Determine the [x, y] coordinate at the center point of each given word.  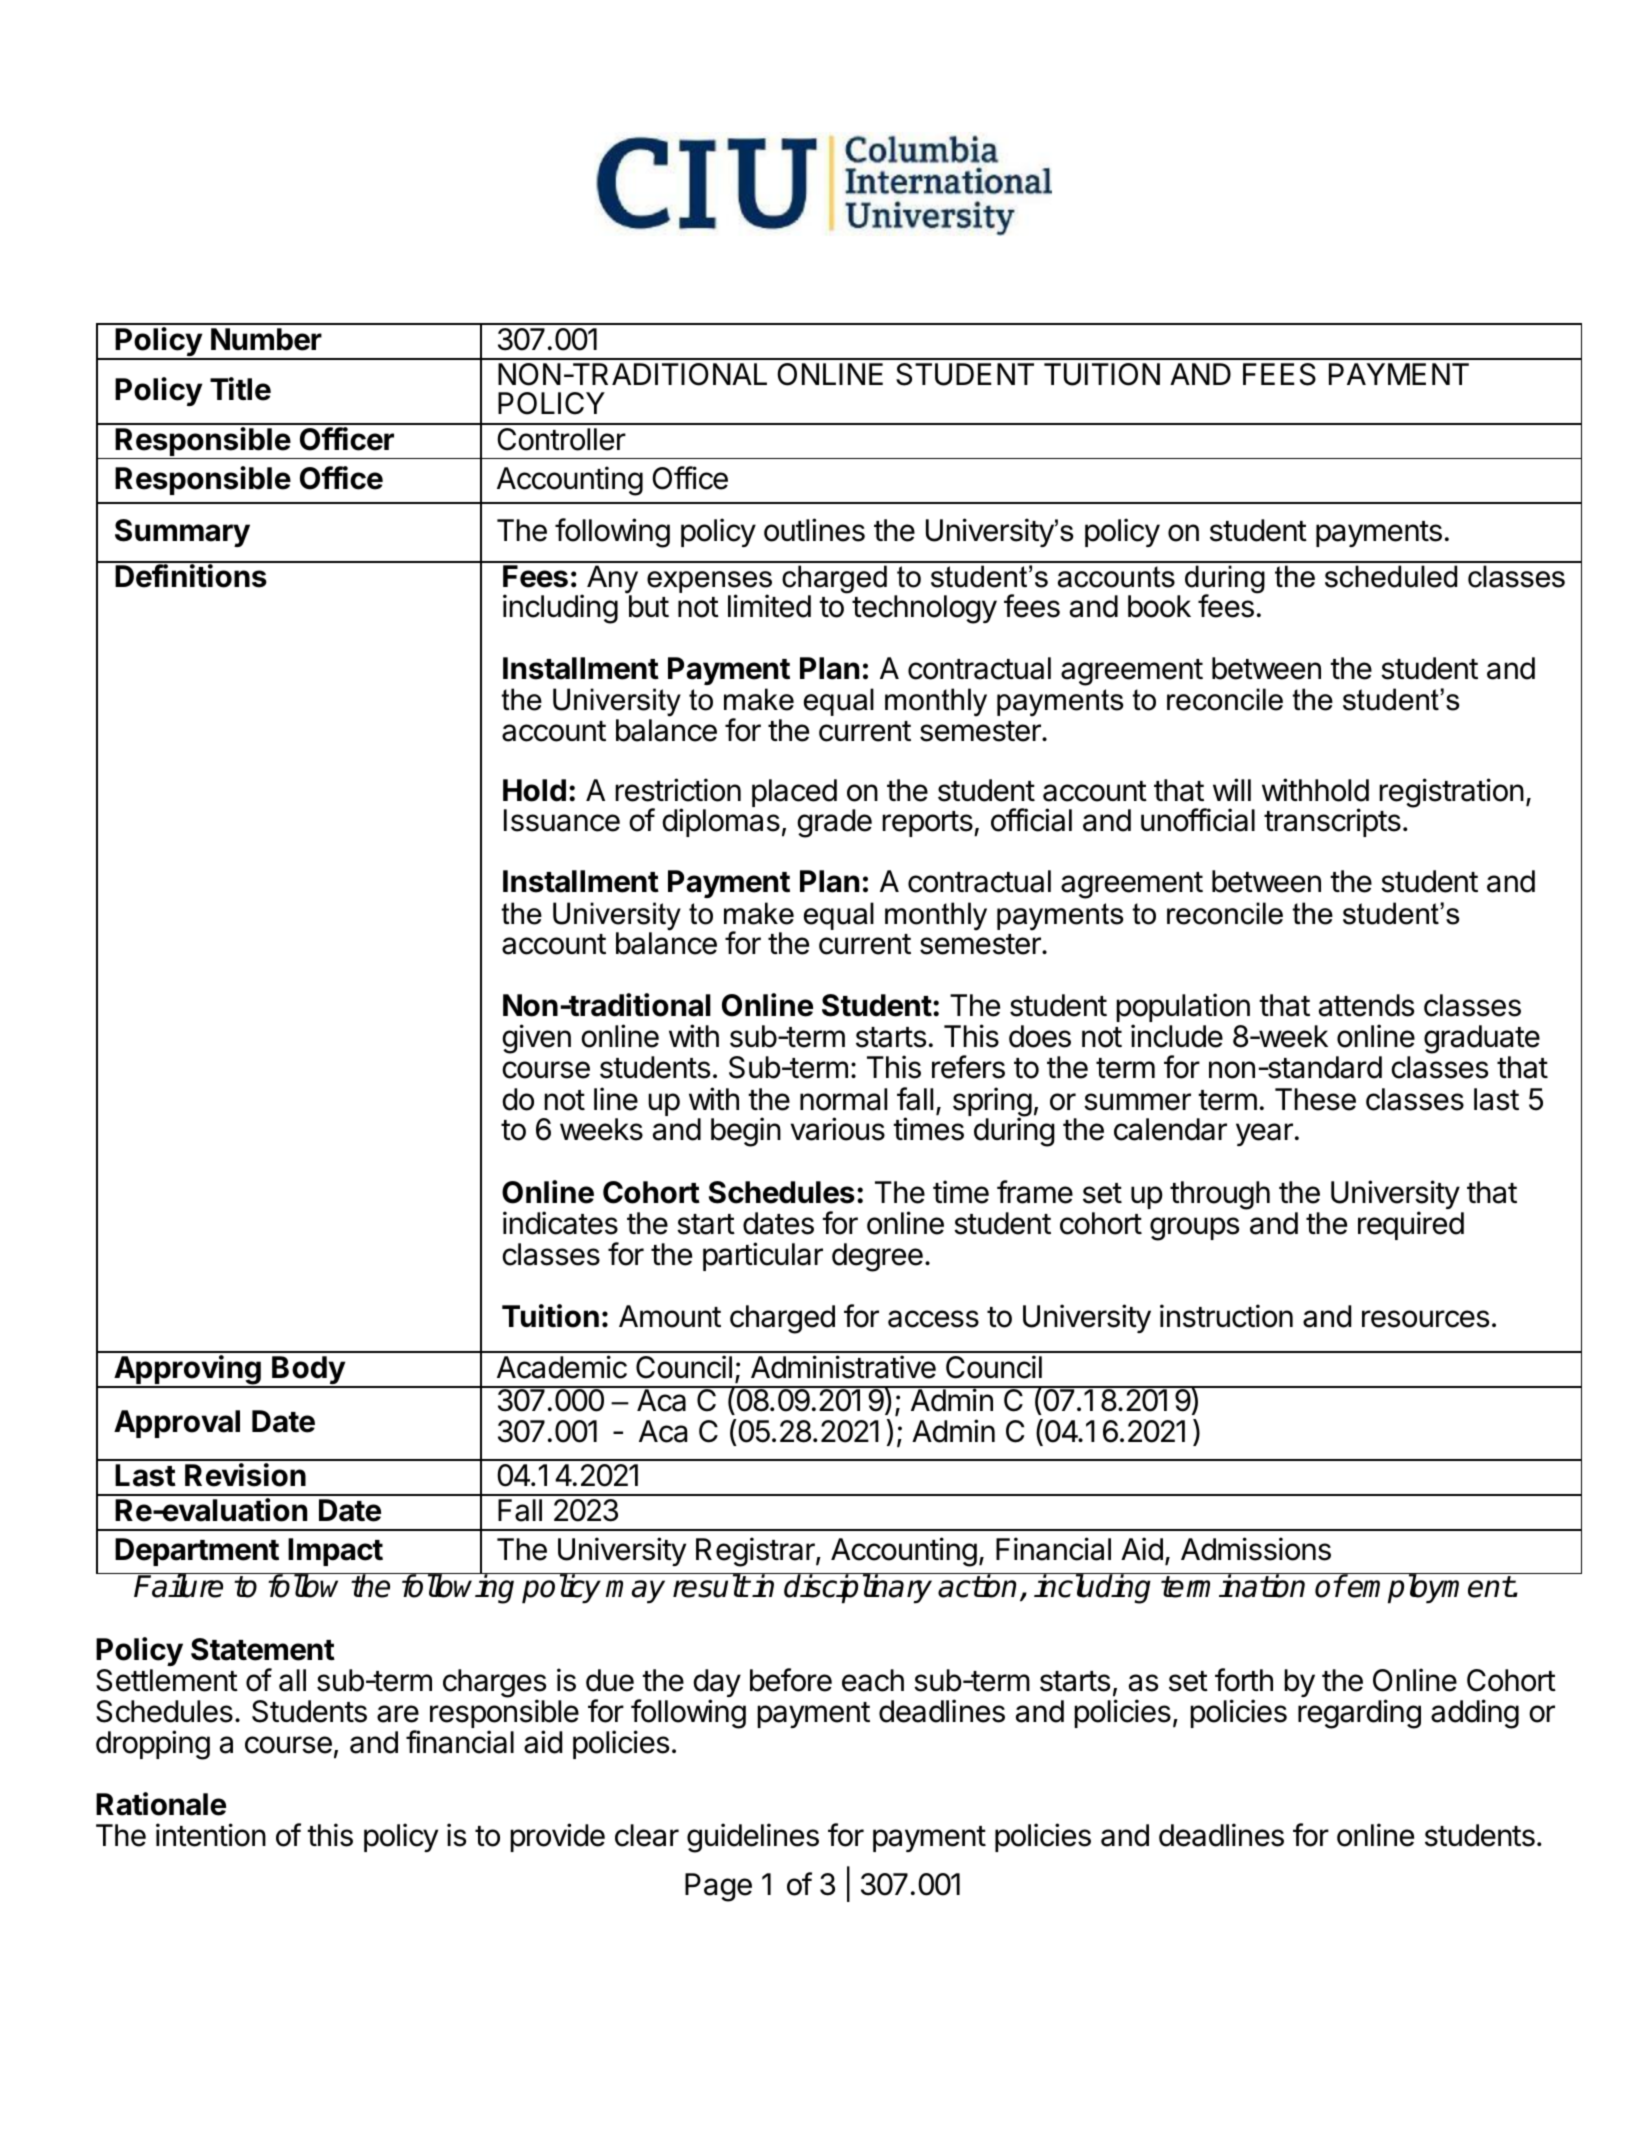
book [1159, 606]
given [536, 1039]
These [1315, 1099]
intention [211, 1835]
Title [240, 389]
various [838, 1129]
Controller [561, 439]
